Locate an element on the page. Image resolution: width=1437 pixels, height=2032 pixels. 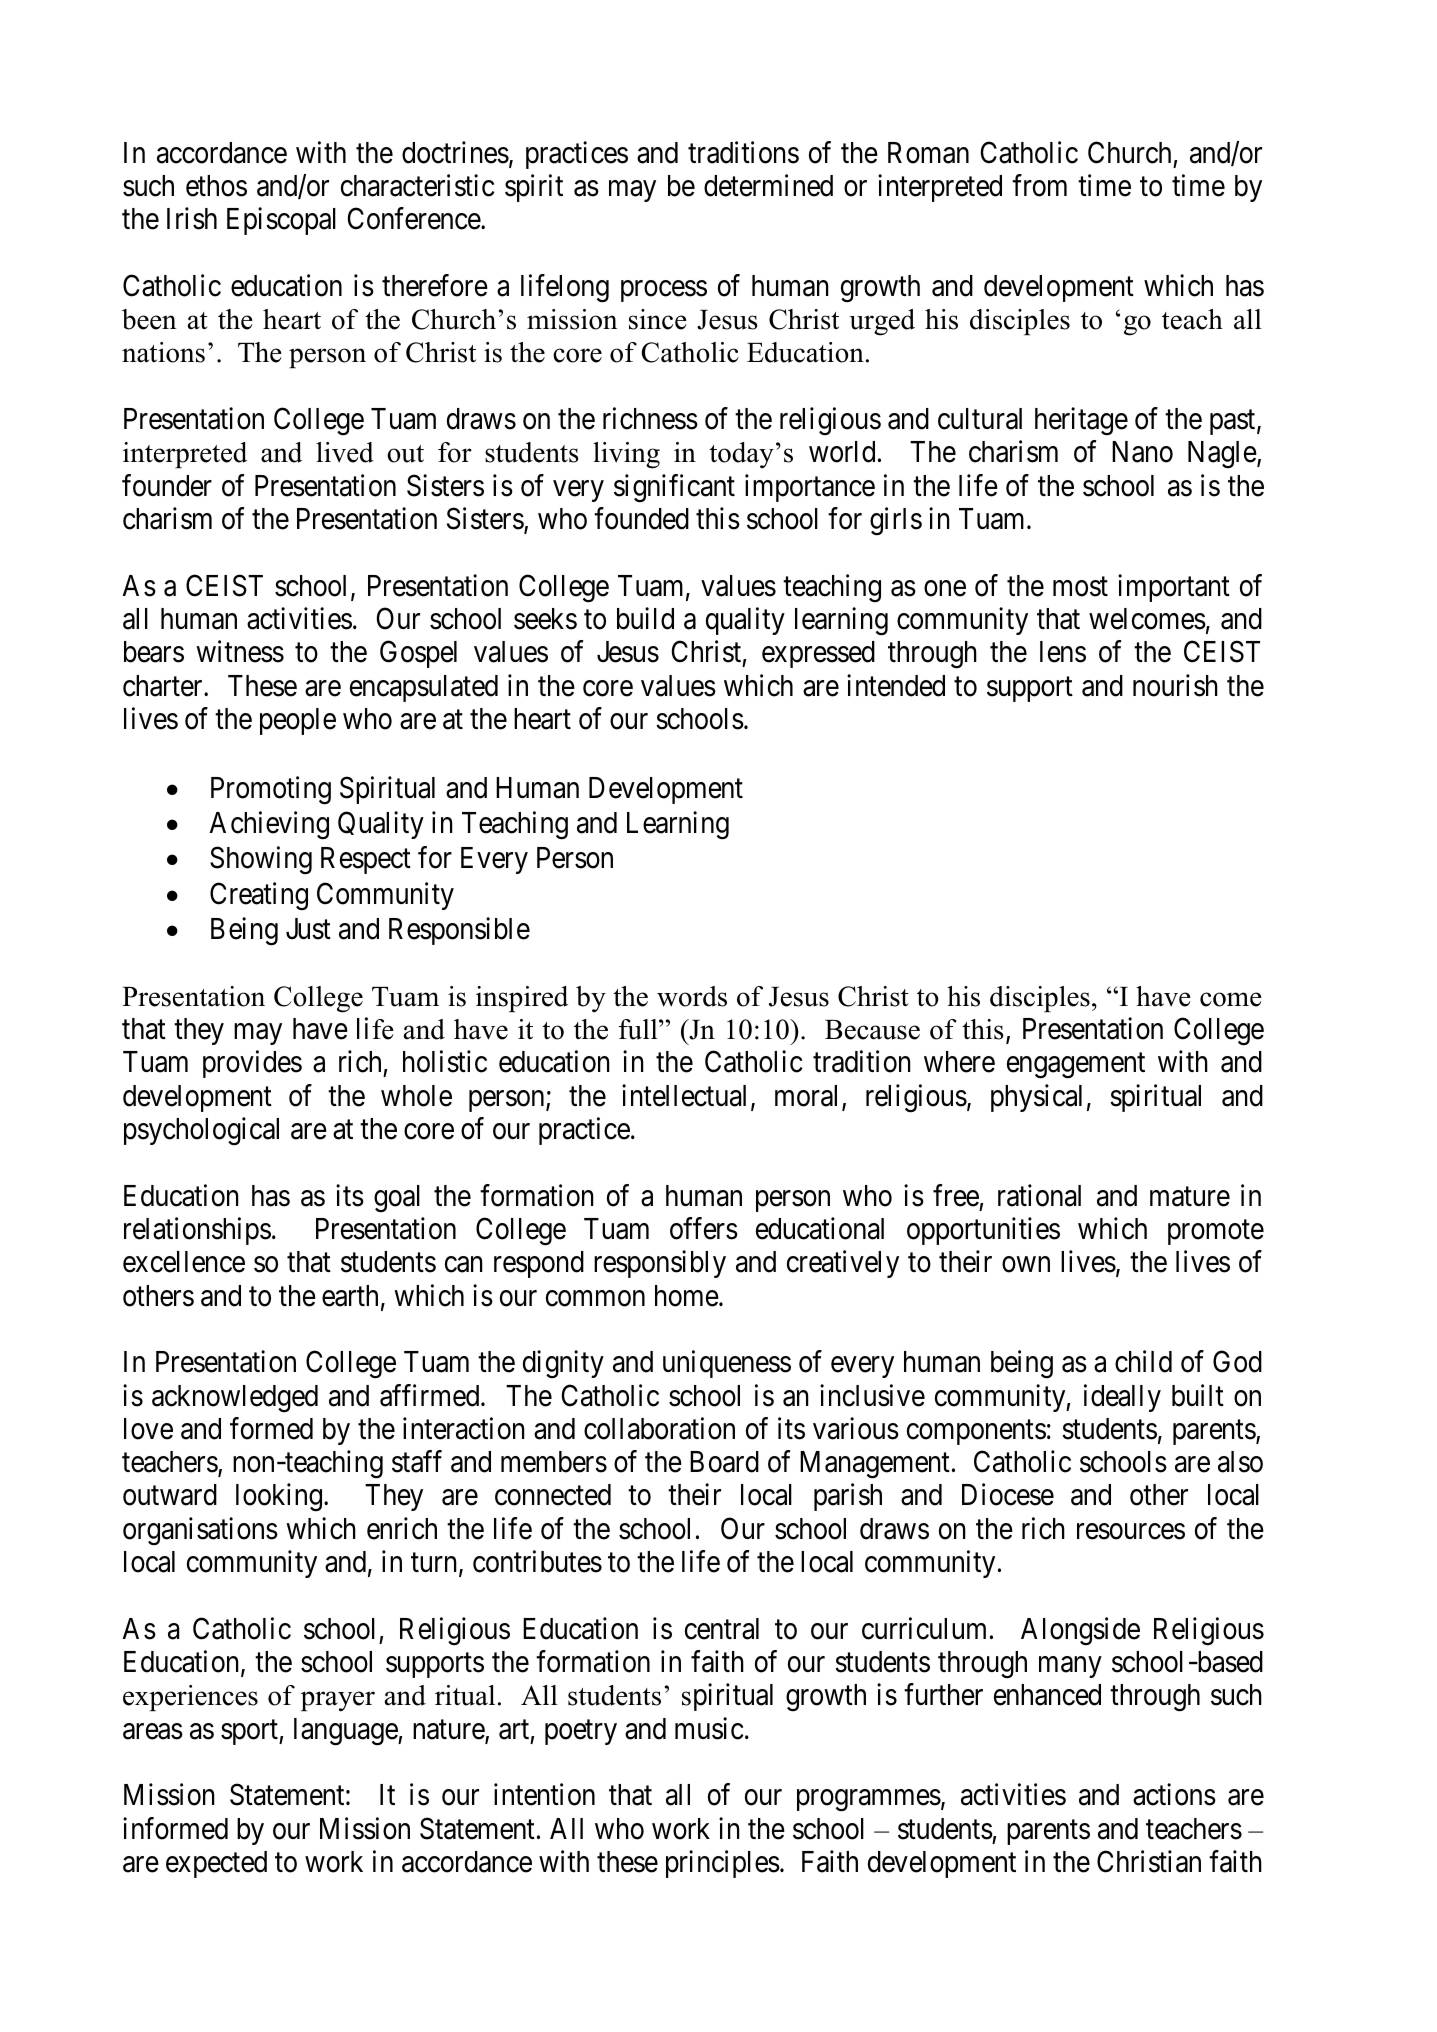
Just is located at coordinates (308, 929).
